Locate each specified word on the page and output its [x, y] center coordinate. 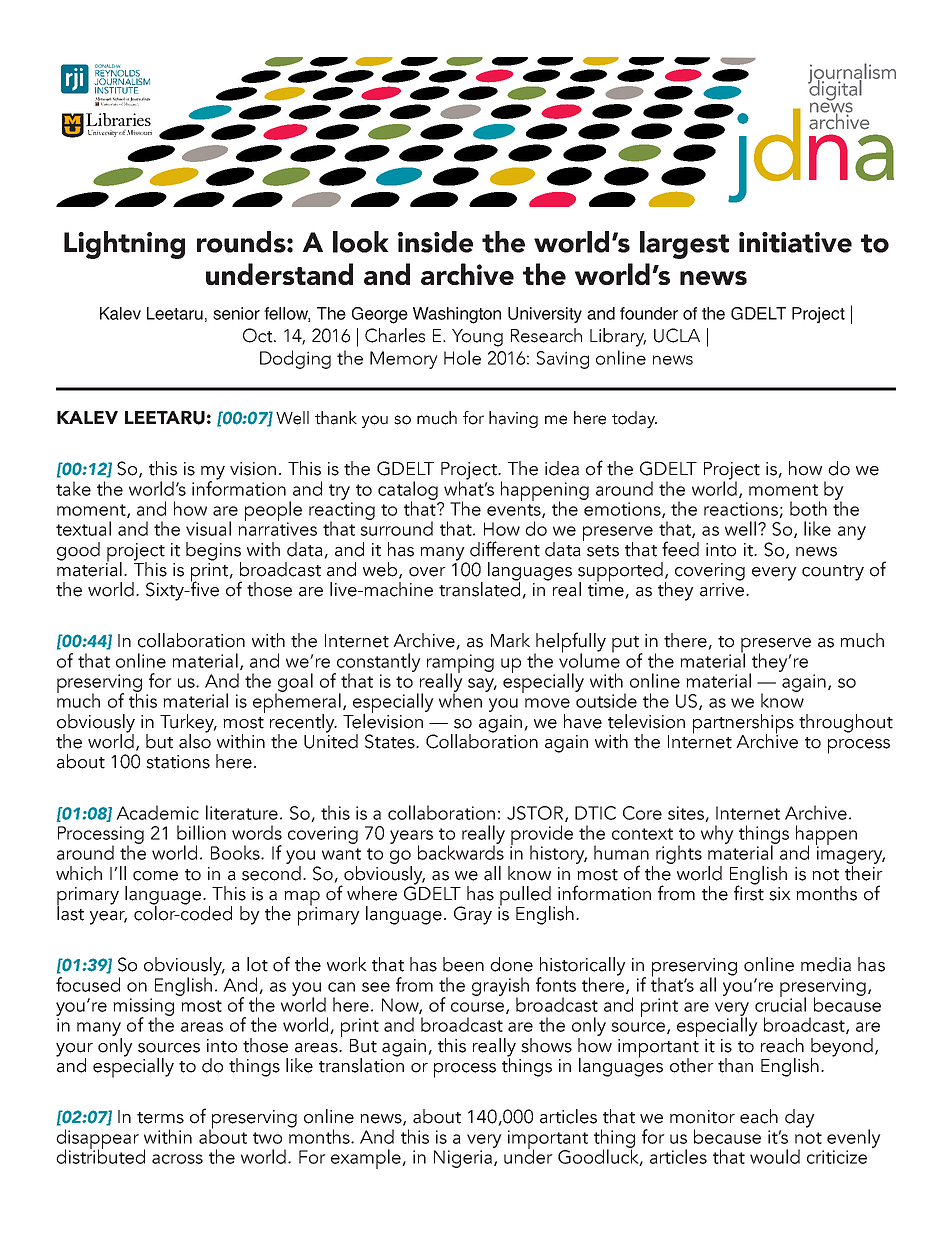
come [155, 876]
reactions [742, 510]
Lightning [124, 245]
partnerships [743, 725]
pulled [524, 897]
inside [435, 242]
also [195, 740]
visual [208, 528]
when [460, 699]
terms [160, 1118]
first [749, 892]
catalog [408, 491]
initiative [795, 242]
